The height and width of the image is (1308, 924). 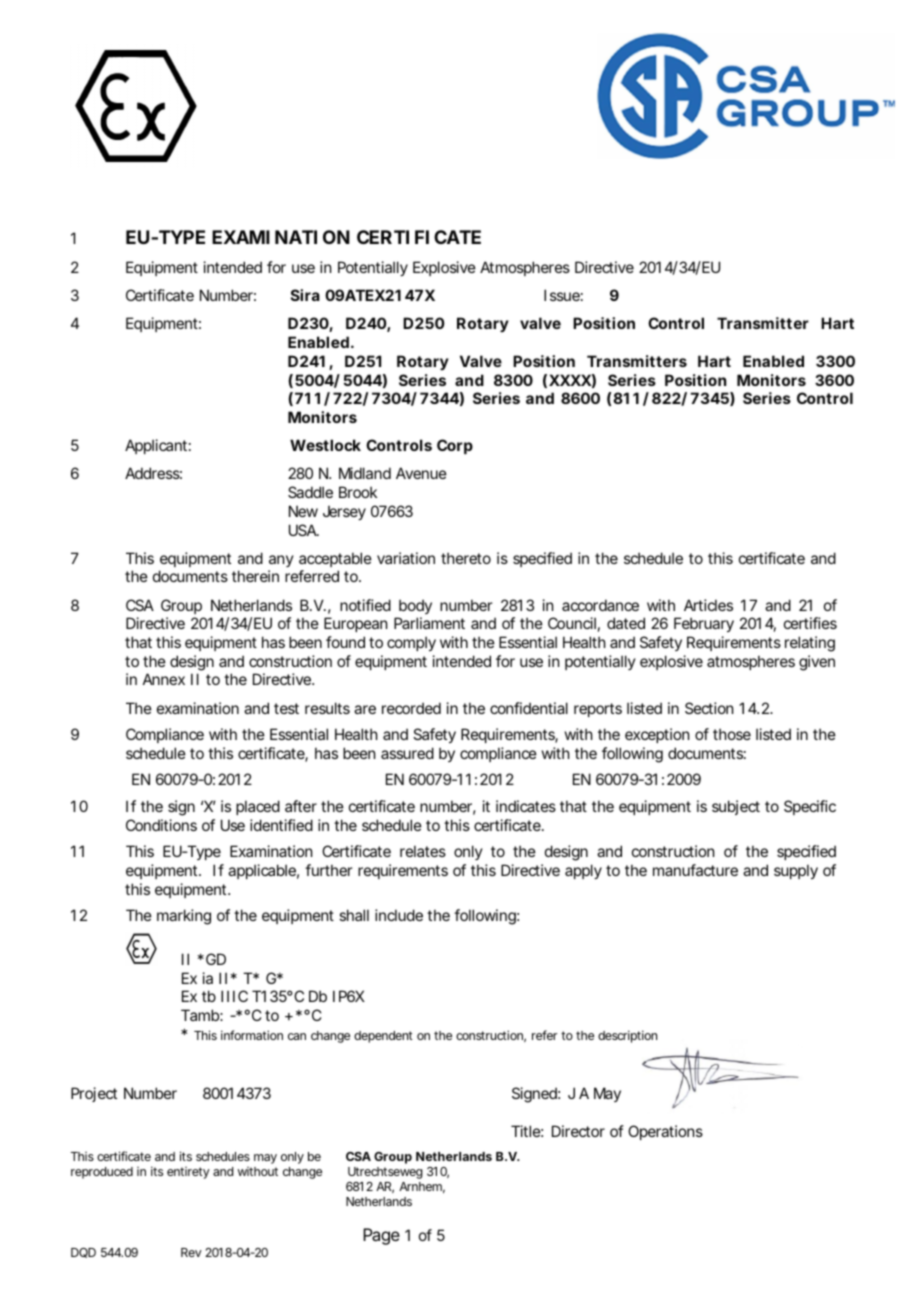 I want to click on Annex, so click(x=164, y=679).
